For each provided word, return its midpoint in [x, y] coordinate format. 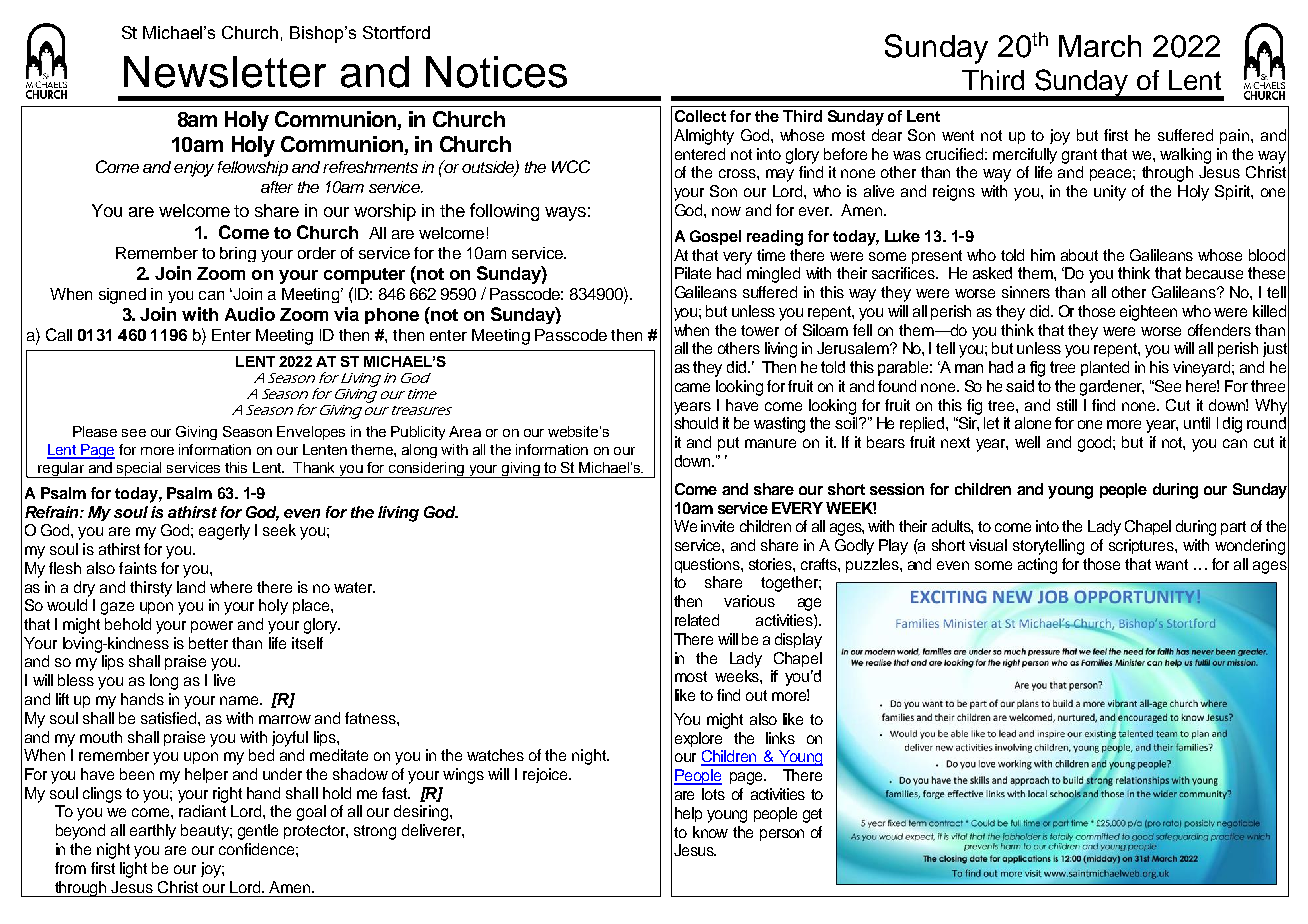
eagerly [224, 532]
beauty [206, 832]
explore [698, 739]
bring [238, 254]
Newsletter [225, 72]
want [1171, 564]
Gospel [715, 237]
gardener [1112, 388]
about [1079, 255]
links [780, 738]
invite [717, 526]
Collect [700, 116]
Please [95, 431]
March [1100, 46]
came [692, 387]
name [240, 700]
